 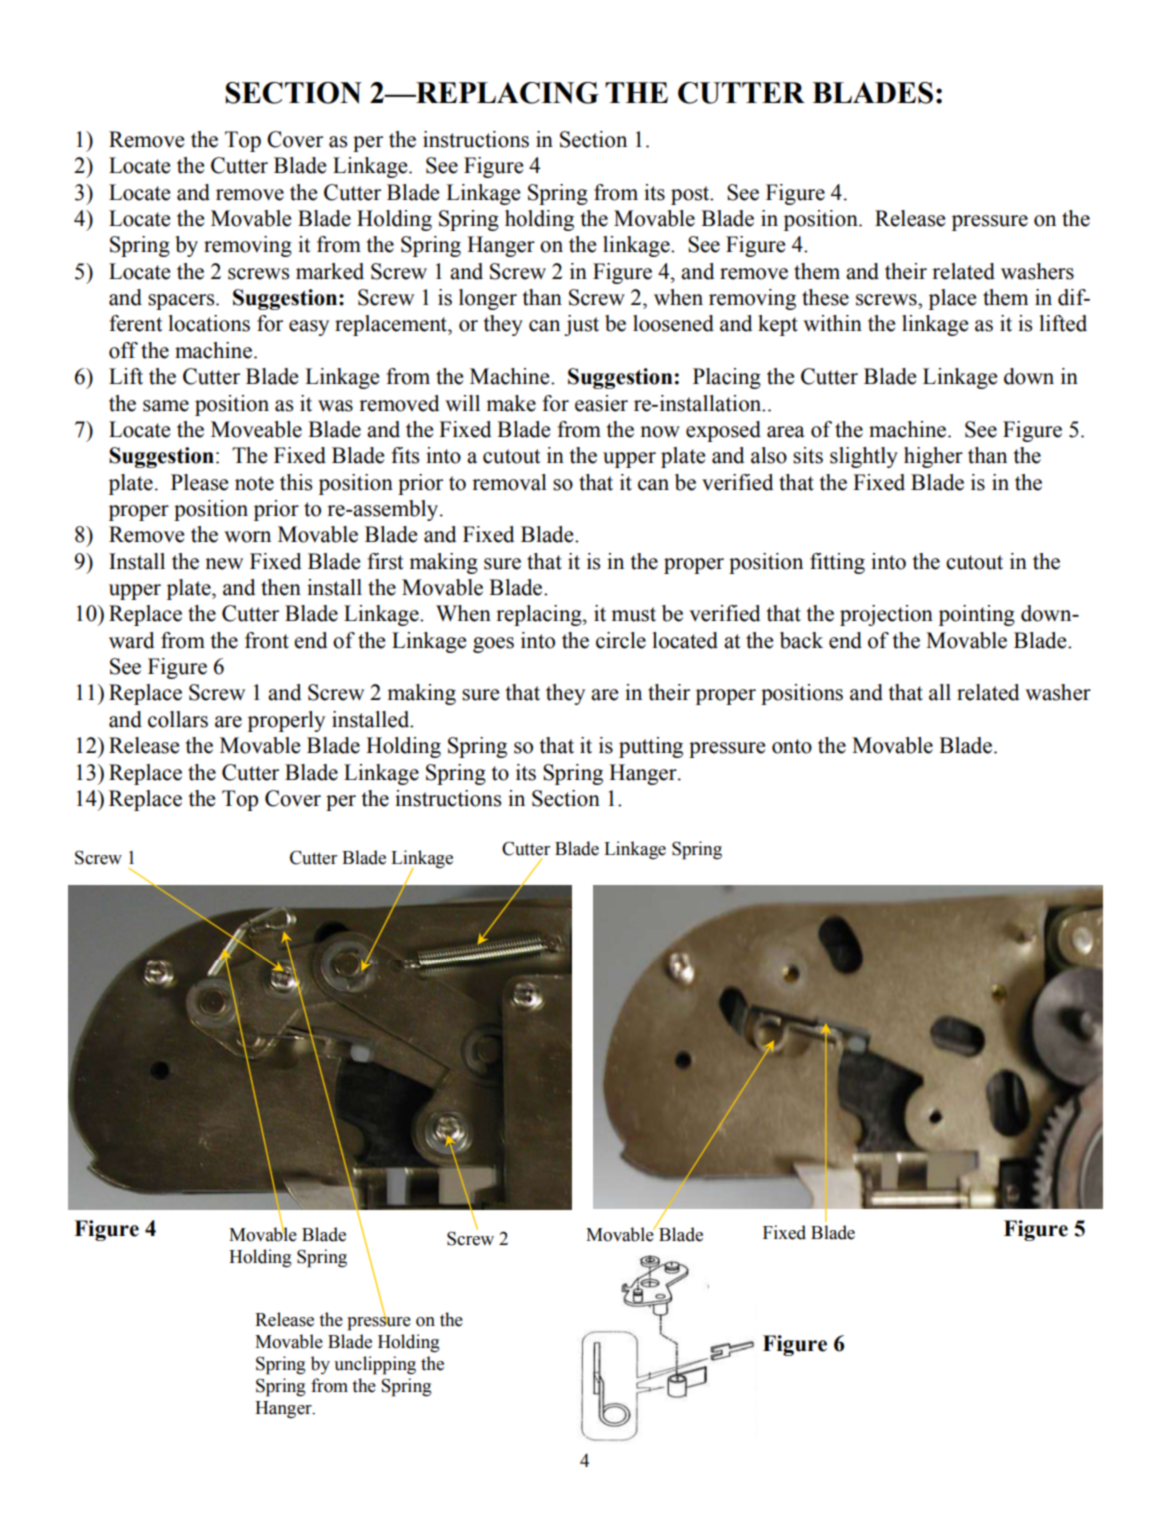 What do you see at coordinates (511, 403) in the image?
I see `make` at bounding box center [511, 403].
